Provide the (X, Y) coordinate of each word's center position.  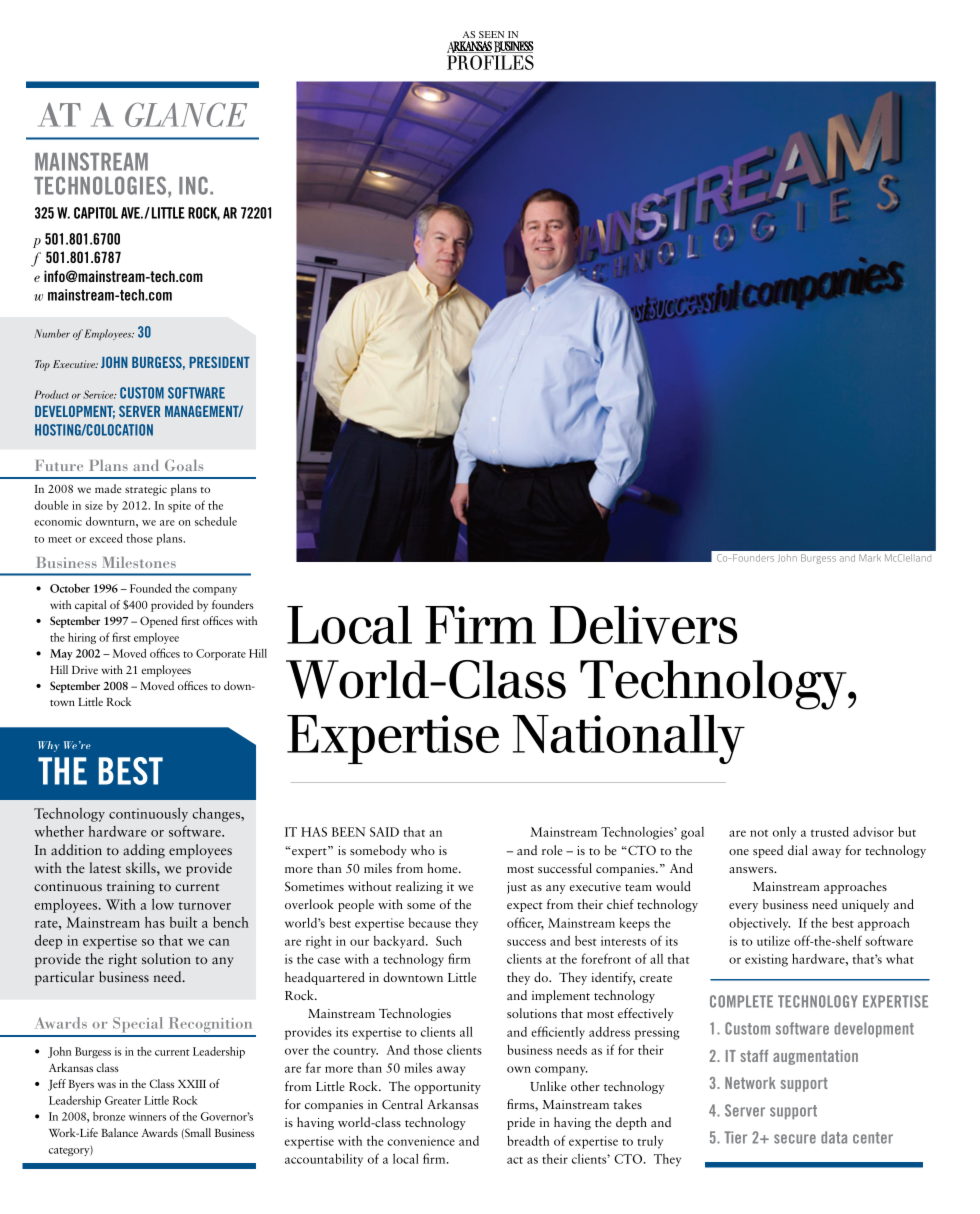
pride (521, 1123)
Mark (870, 558)
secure (795, 1139)
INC (193, 185)
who (423, 850)
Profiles (490, 62)
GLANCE (186, 114)
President (219, 362)
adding (144, 851)
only (784, 833)
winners (147, 1116)
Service (99, 394)
